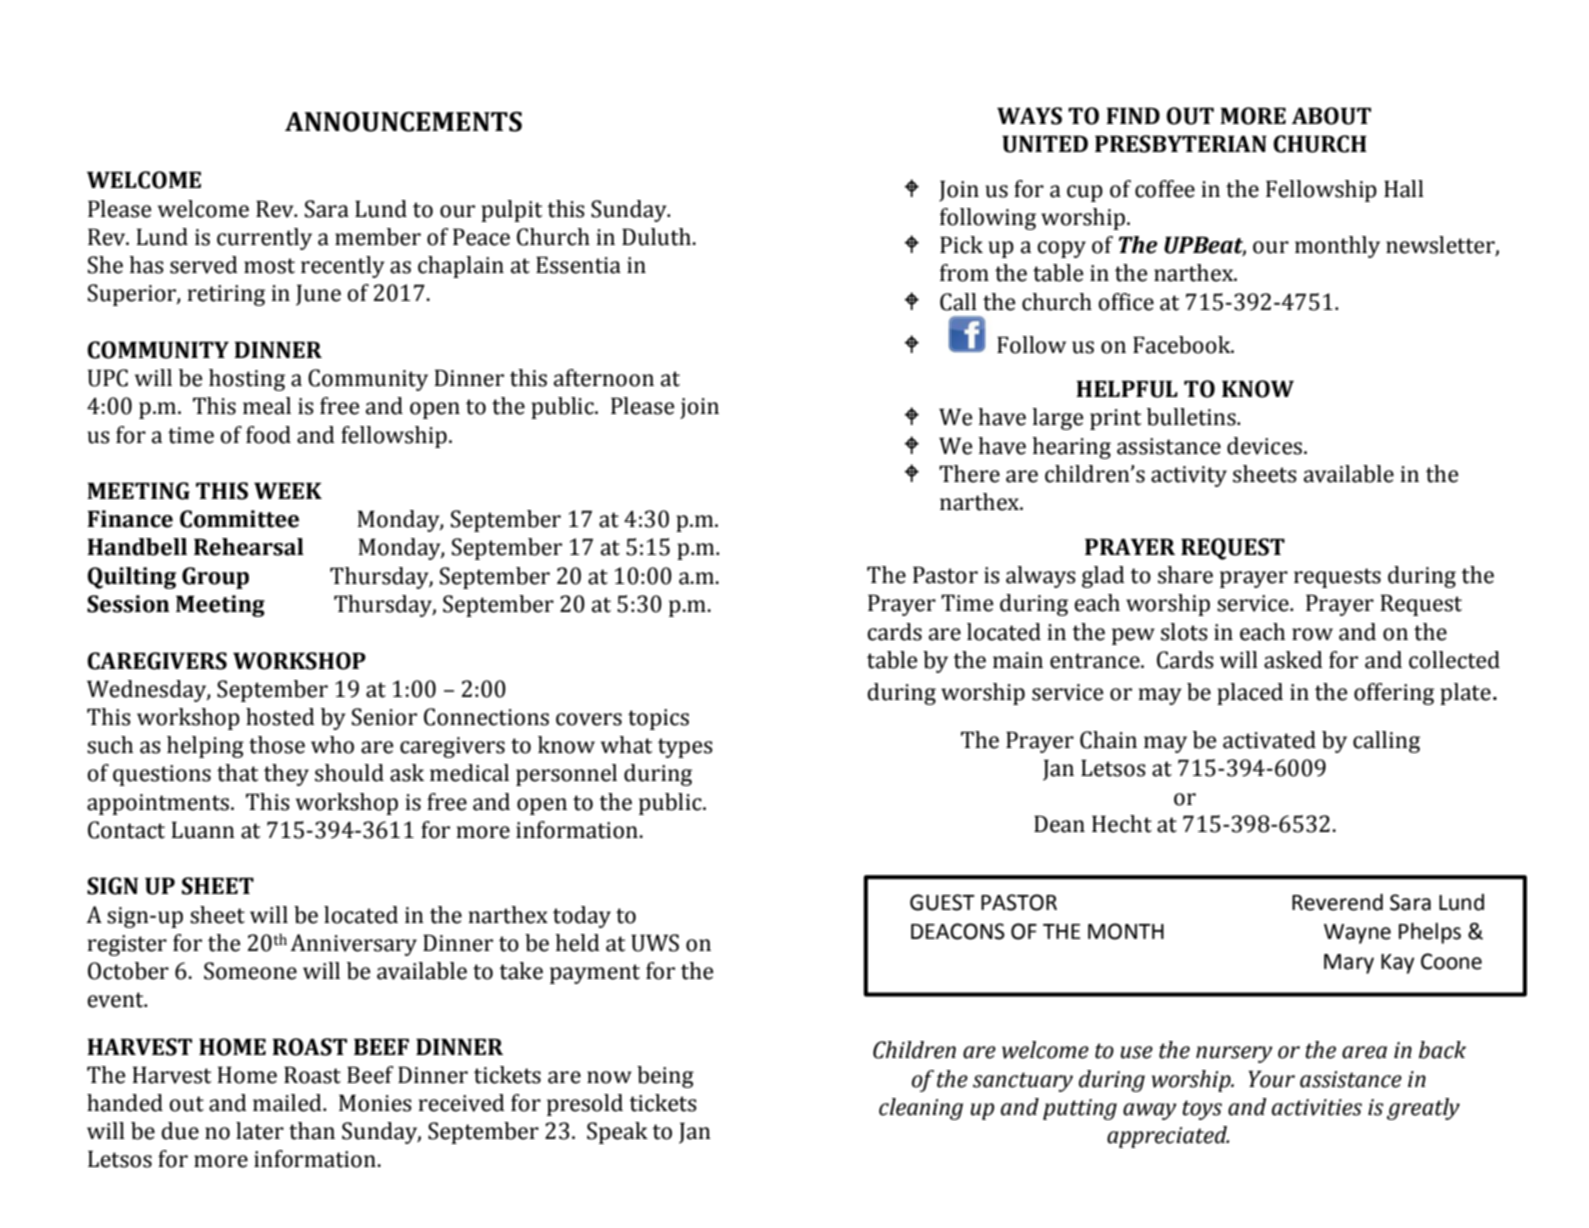 The height and width of the page is (1228, 1589). I want to click on UNITED, so click(1045, 144).
